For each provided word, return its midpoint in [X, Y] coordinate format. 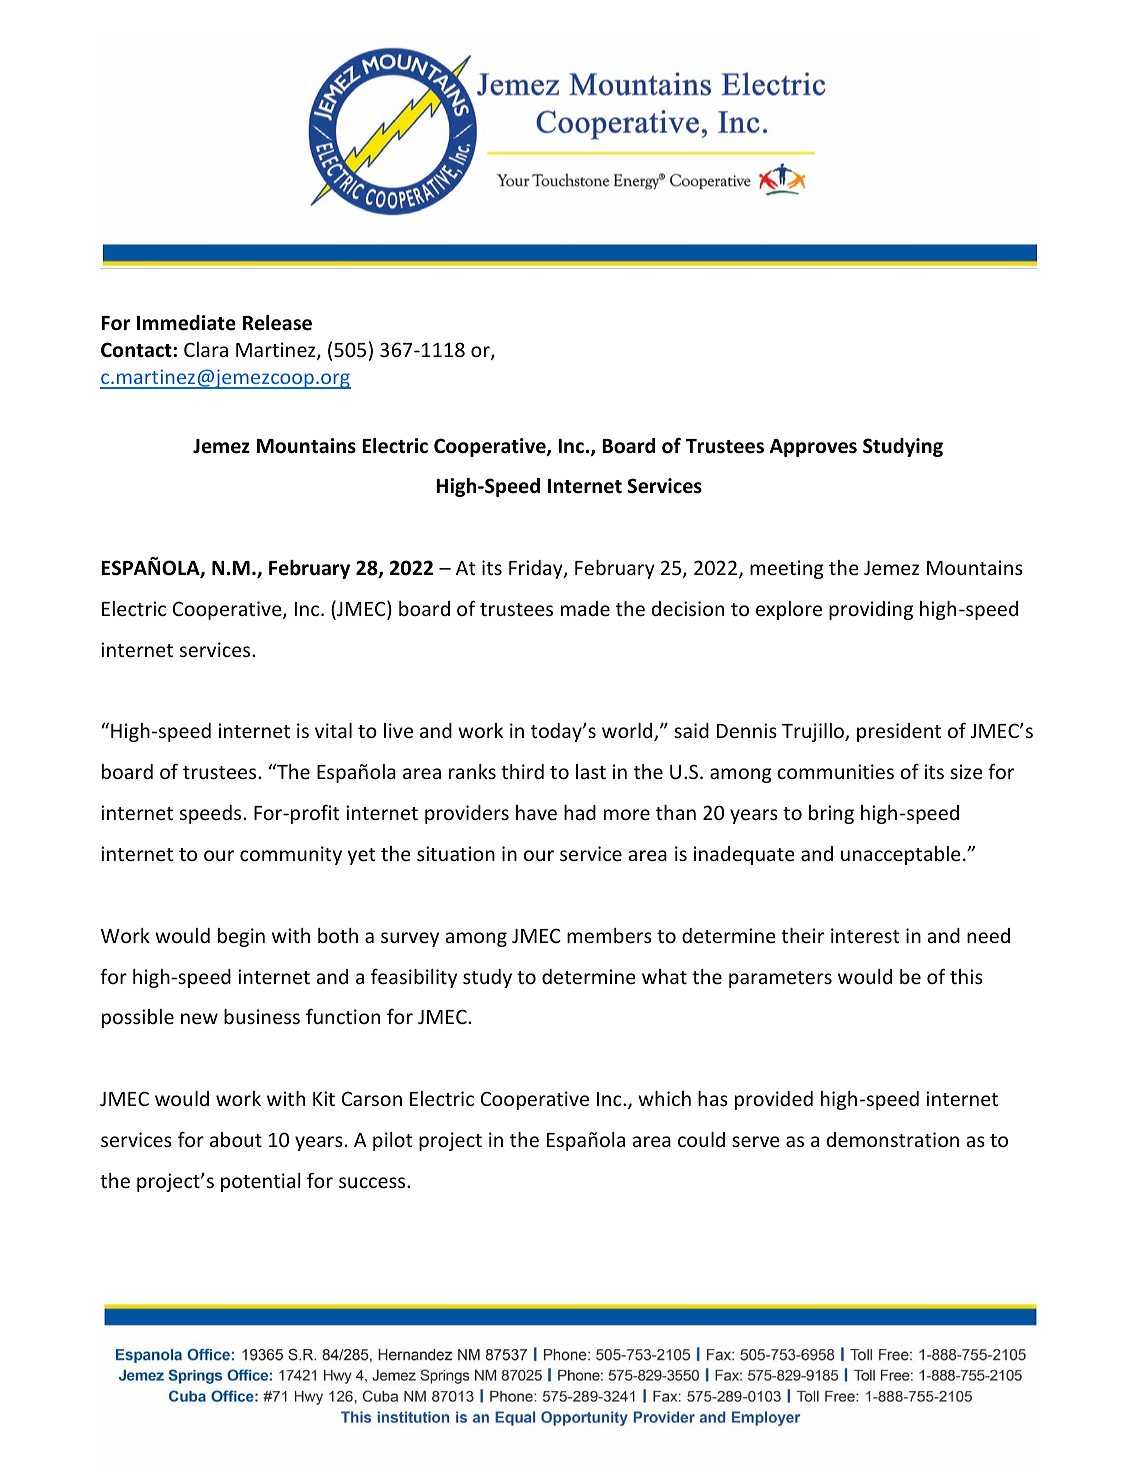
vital [333, 730]
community [291, 855]
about [236, 1139]
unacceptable [901, 855]
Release [277, 323]
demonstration [893, 1139]
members [609, 935]
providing [871, 610]
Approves [813, 448]
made [585, 608]
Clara [206, 349]
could [701, 1139]
